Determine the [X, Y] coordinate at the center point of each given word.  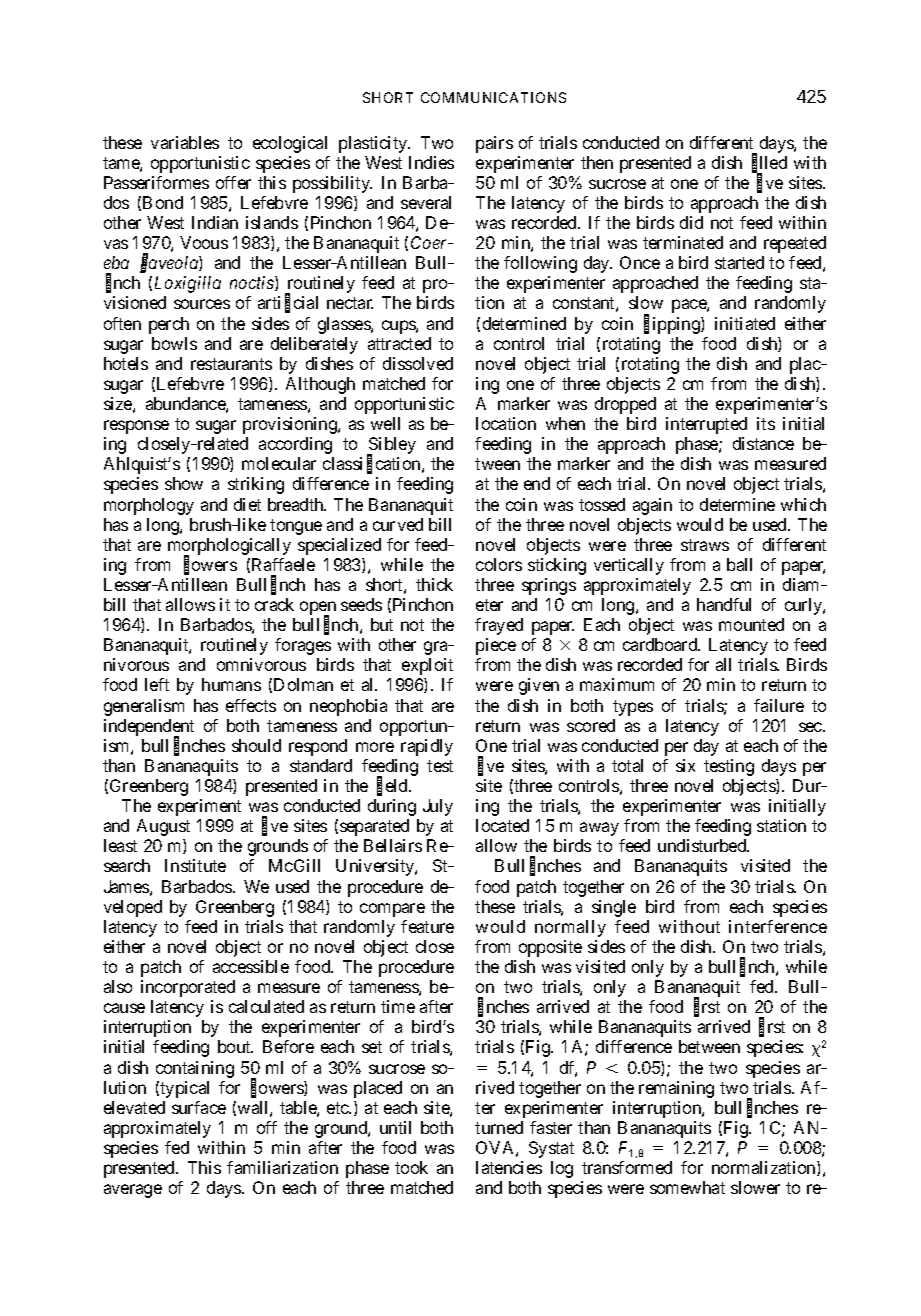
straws [705, 545]
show [184, 483]
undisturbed [703, 845]
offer [233, 182]
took [411, 1167]
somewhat [687, 1187]
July [438, 807]
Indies [431, 162]
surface [199, 1107]
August [163, 827]
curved [398, 524]
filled [769, 163]
